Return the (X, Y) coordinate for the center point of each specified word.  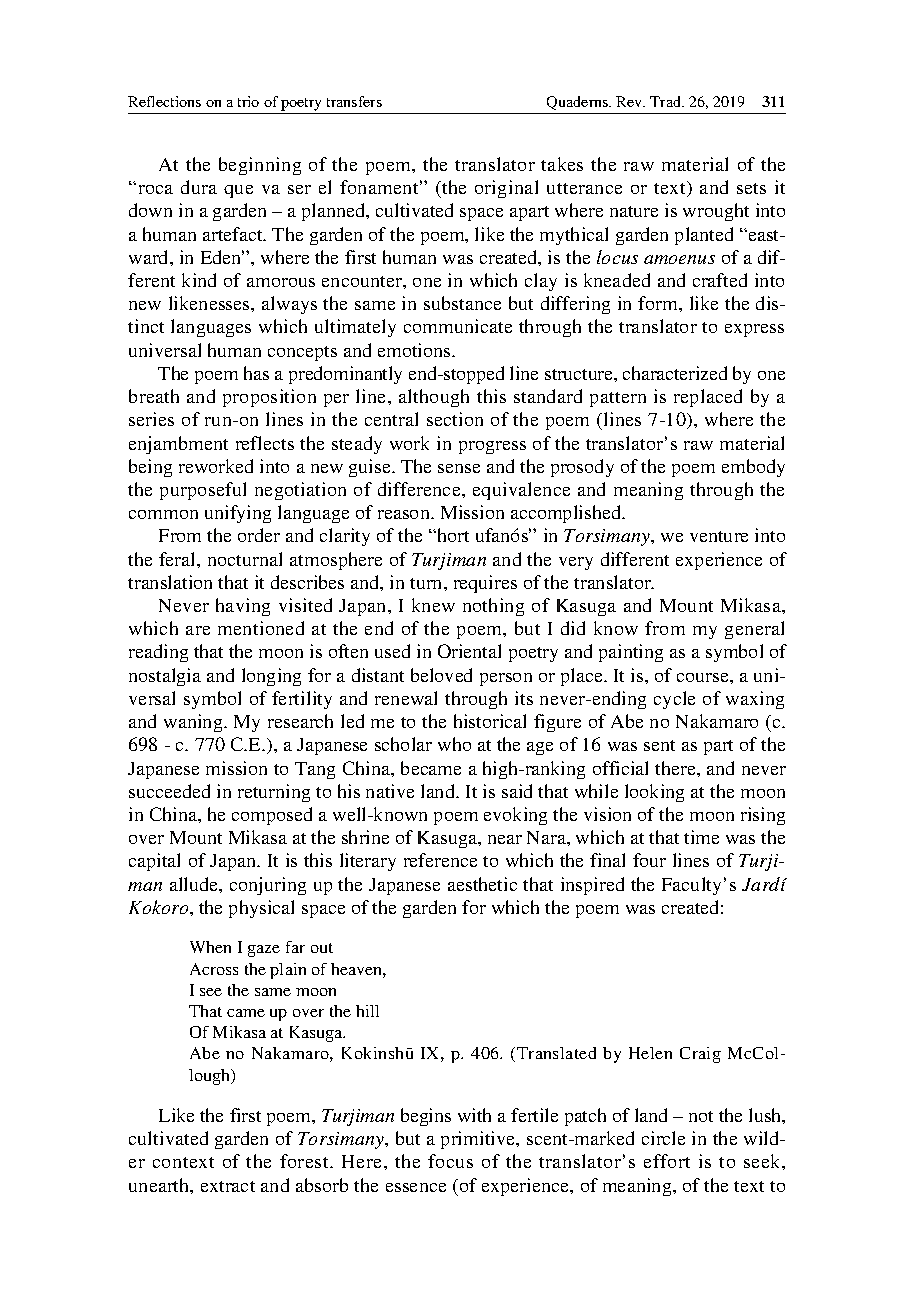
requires (485, 584)
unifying (238, 514)
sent (659, 745)
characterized (675, 373)
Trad (667, 101)
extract (228, 1186)
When (210, 947)
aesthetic (482, 884)
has (256, 373)
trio (248, 101)
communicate (458, 326)
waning (194, 723)
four (649, 860)
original (506, 189)
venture (719, 536)
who (454, 744)
